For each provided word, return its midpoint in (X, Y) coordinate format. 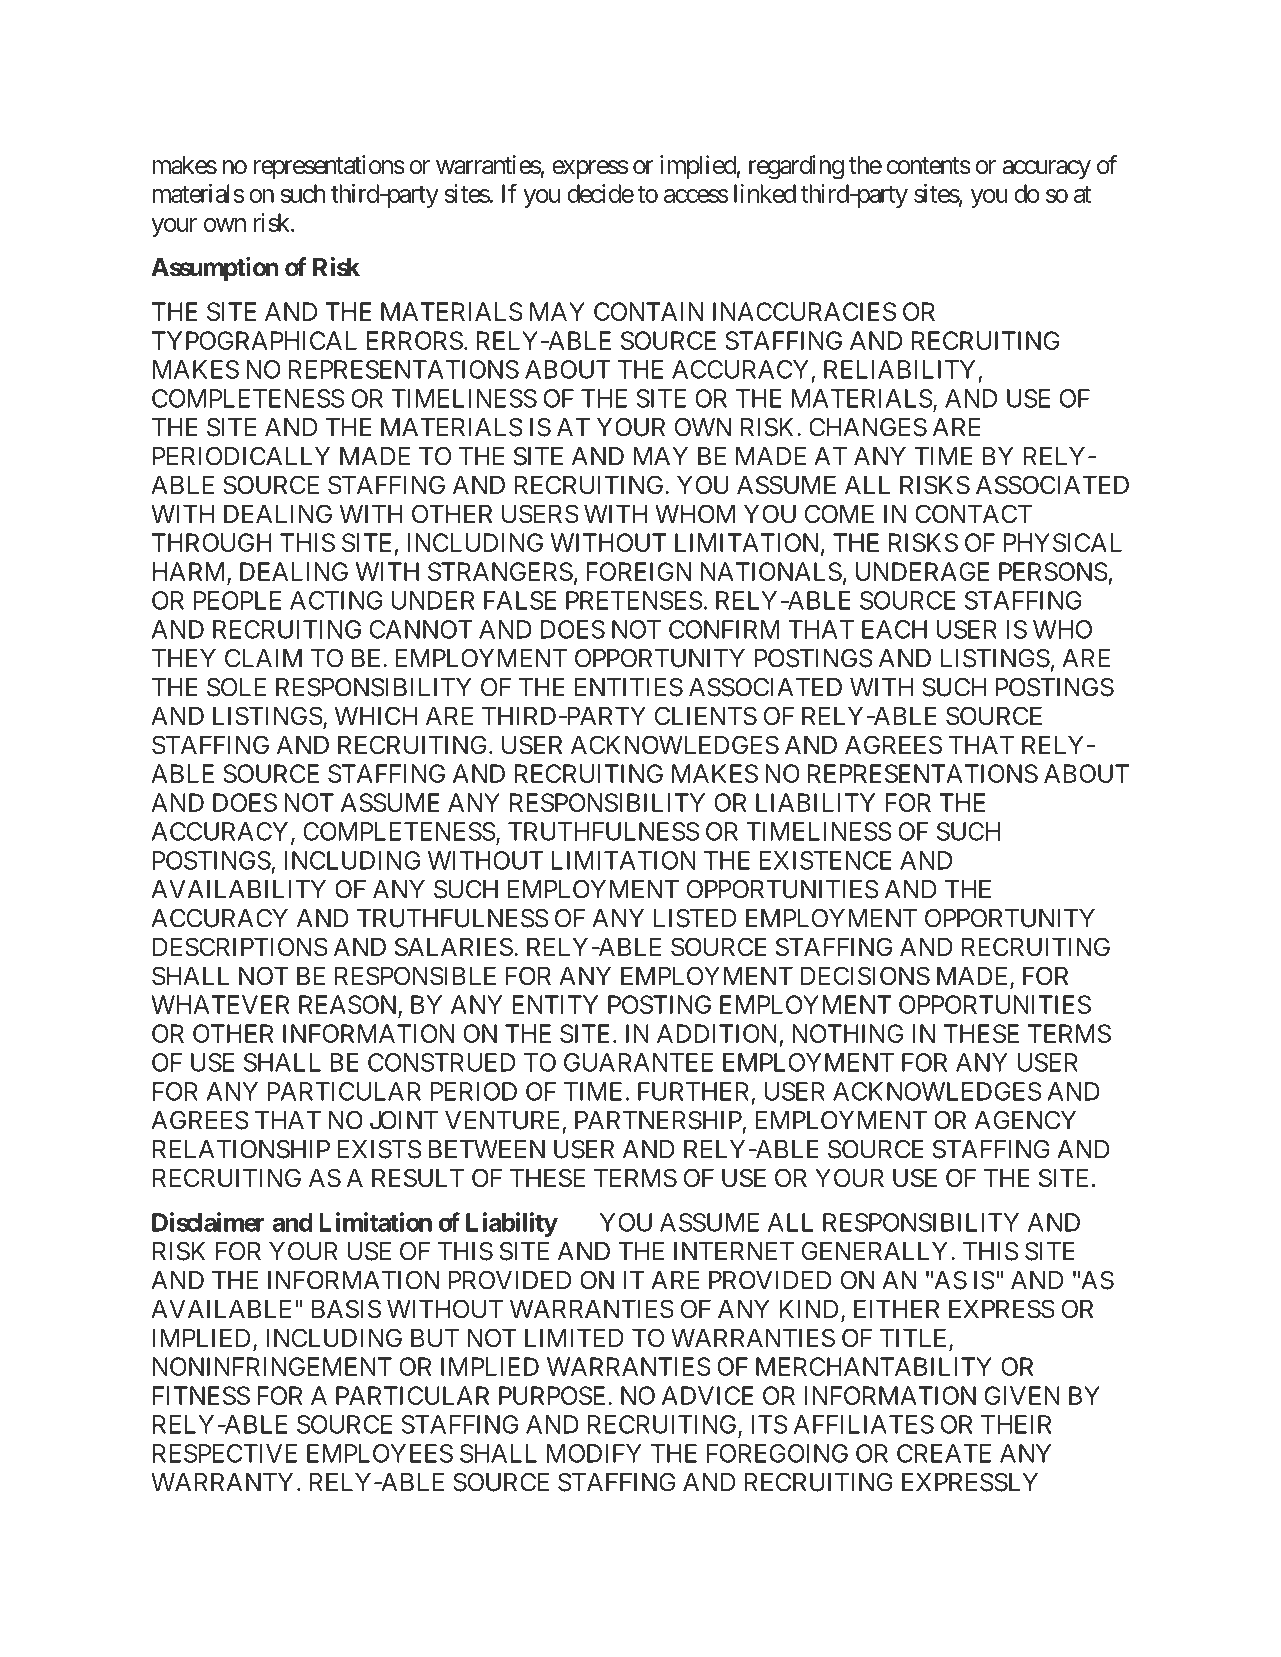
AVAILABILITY (238, 889)
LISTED (695, 918)
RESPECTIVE (225, 1453)
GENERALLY (875, 1251)
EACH (894, 629)
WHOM (695, 513)
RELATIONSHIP (241, 1149)
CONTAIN (648, 311)
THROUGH (212, 542)
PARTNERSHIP (658, 1120)
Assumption (215, 269)
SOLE (236, 687)
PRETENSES (634, 600)
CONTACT (973, 513)
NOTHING (847, 1033)
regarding (796, 167)
